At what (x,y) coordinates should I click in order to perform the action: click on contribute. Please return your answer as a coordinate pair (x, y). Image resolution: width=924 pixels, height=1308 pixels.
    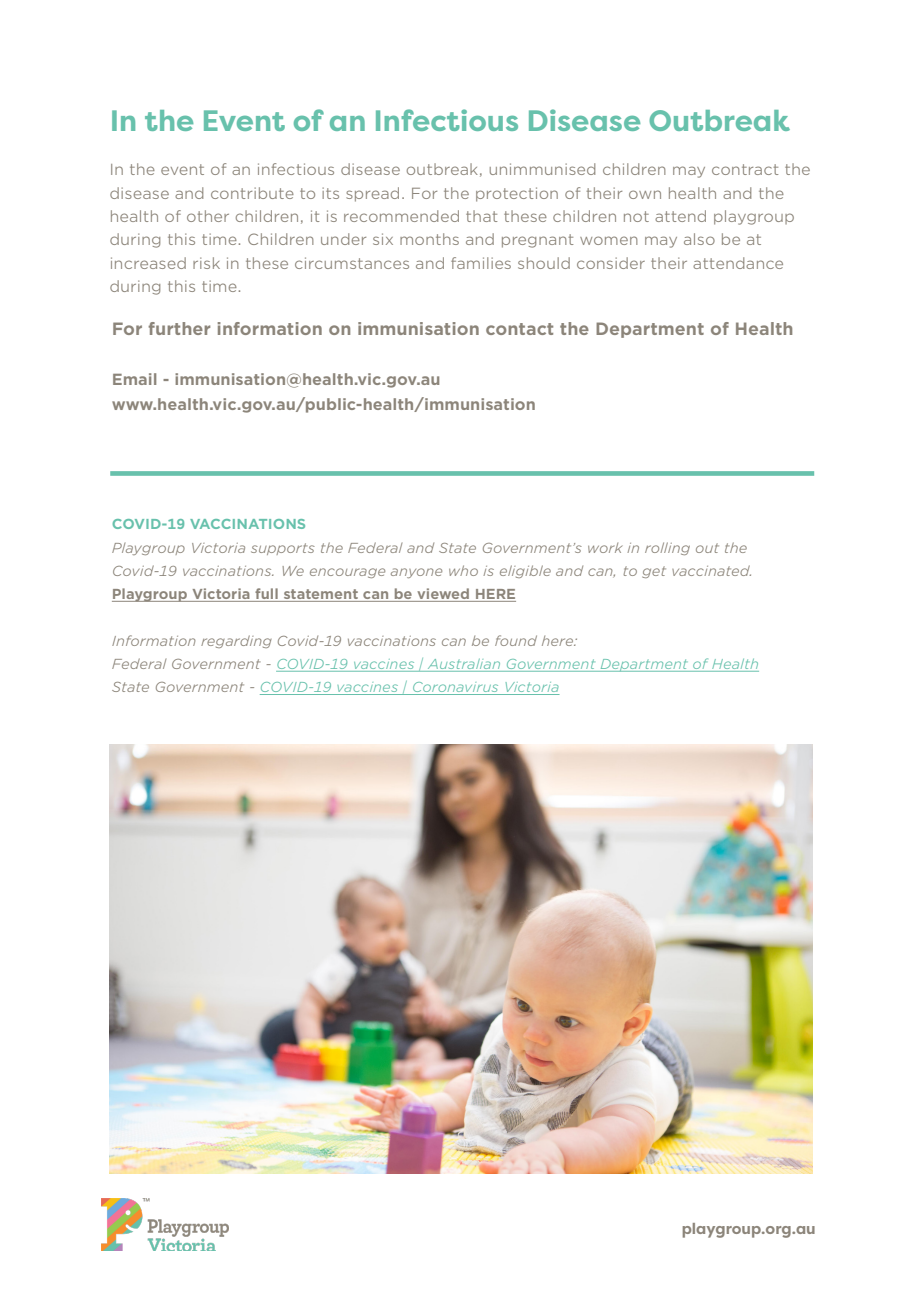
    Looking at the image, I should click on (252, 193).
